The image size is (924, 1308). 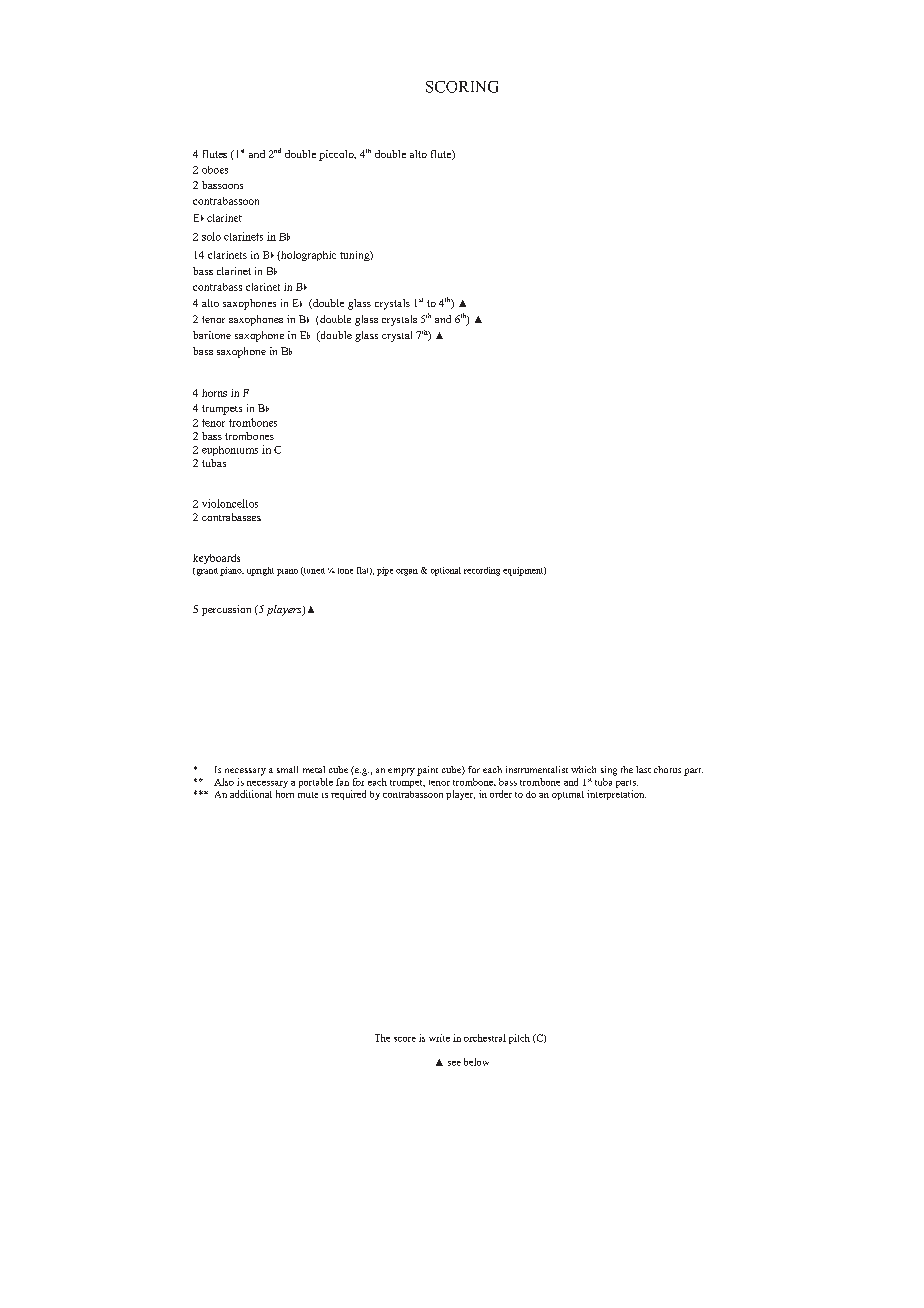 I want to click on write, so click(x=439, y=1038).
